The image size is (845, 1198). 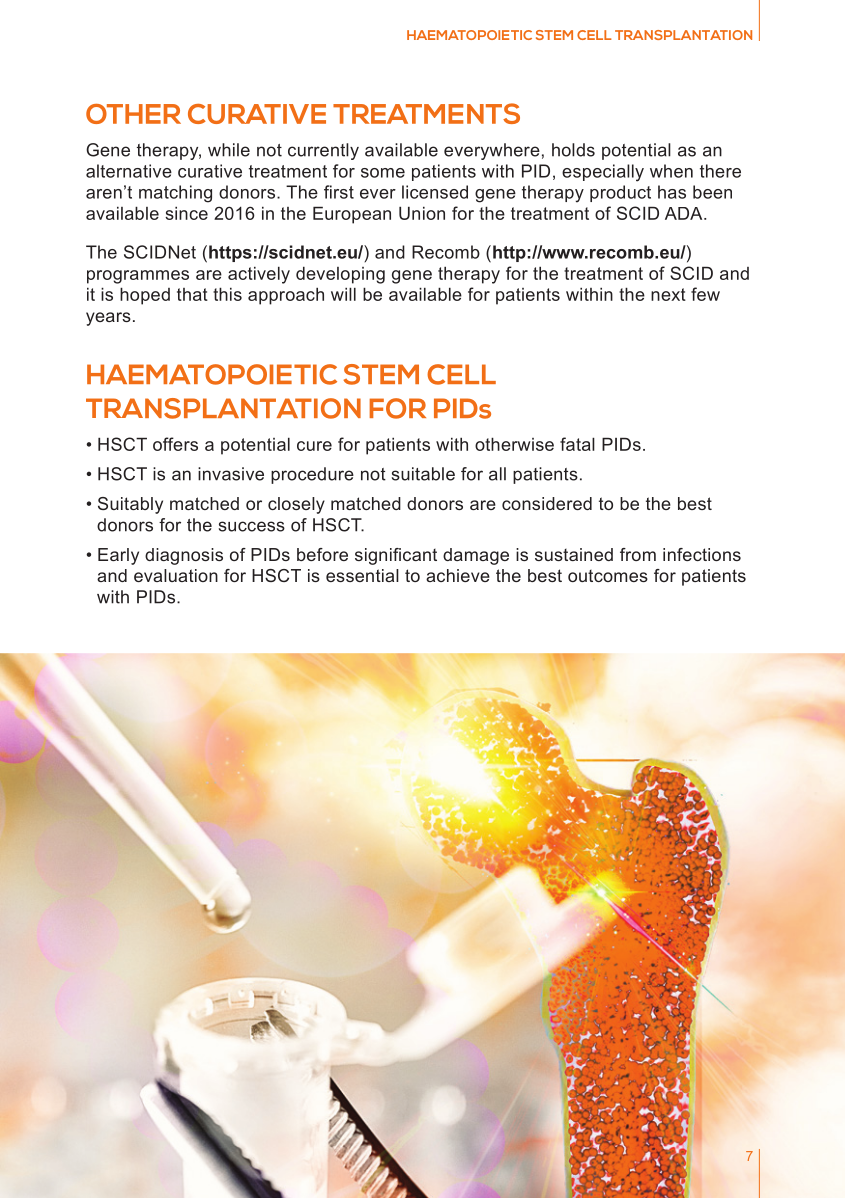 What do you see at coordinates (577, 444) in the screenshot?
I see `fatal` at bounding box center [577, 444].
